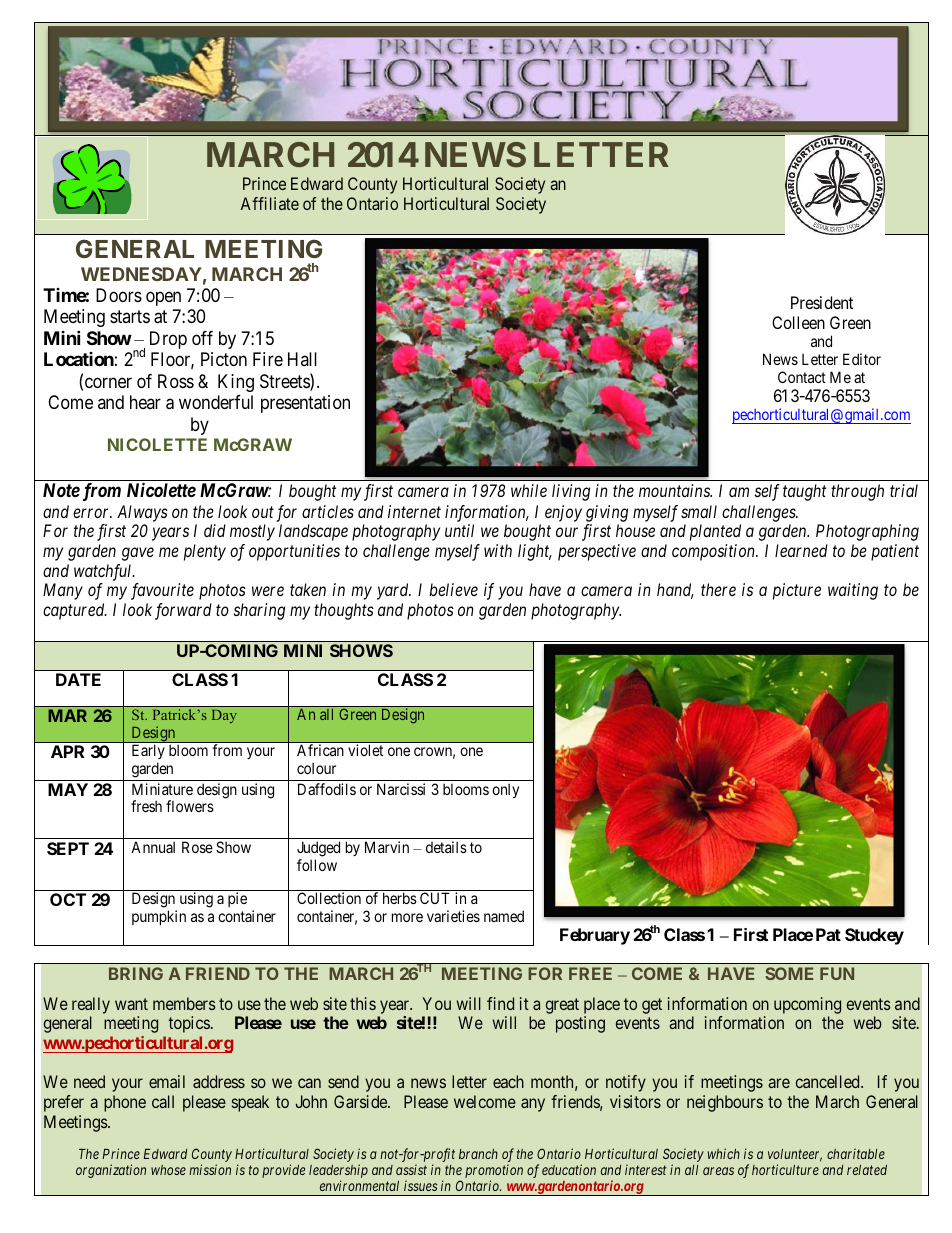 This screenshot has width=952, height=1233. I want to click on open, so click(163, 298).
